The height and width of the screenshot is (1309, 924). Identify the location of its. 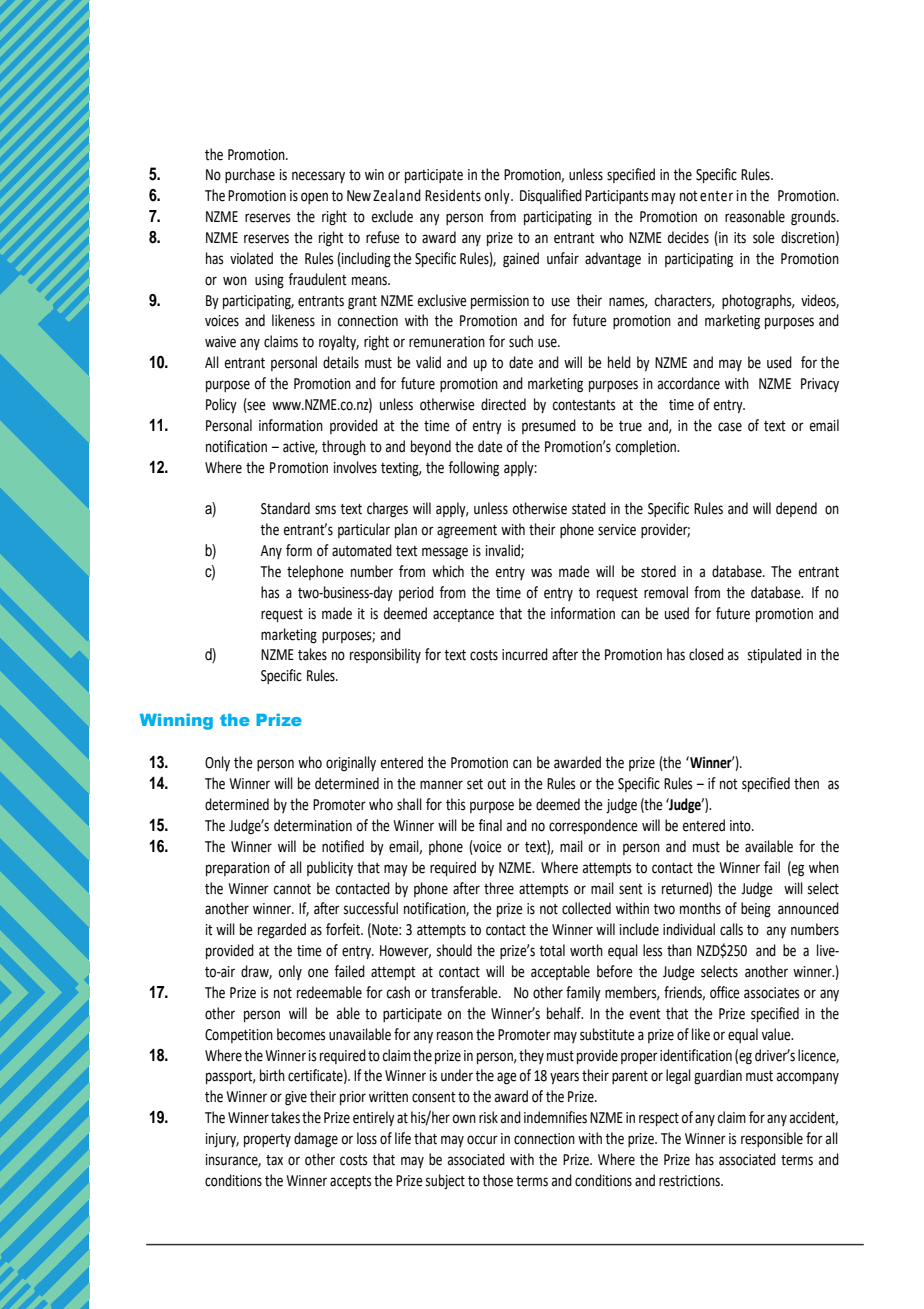
(740, 238).
